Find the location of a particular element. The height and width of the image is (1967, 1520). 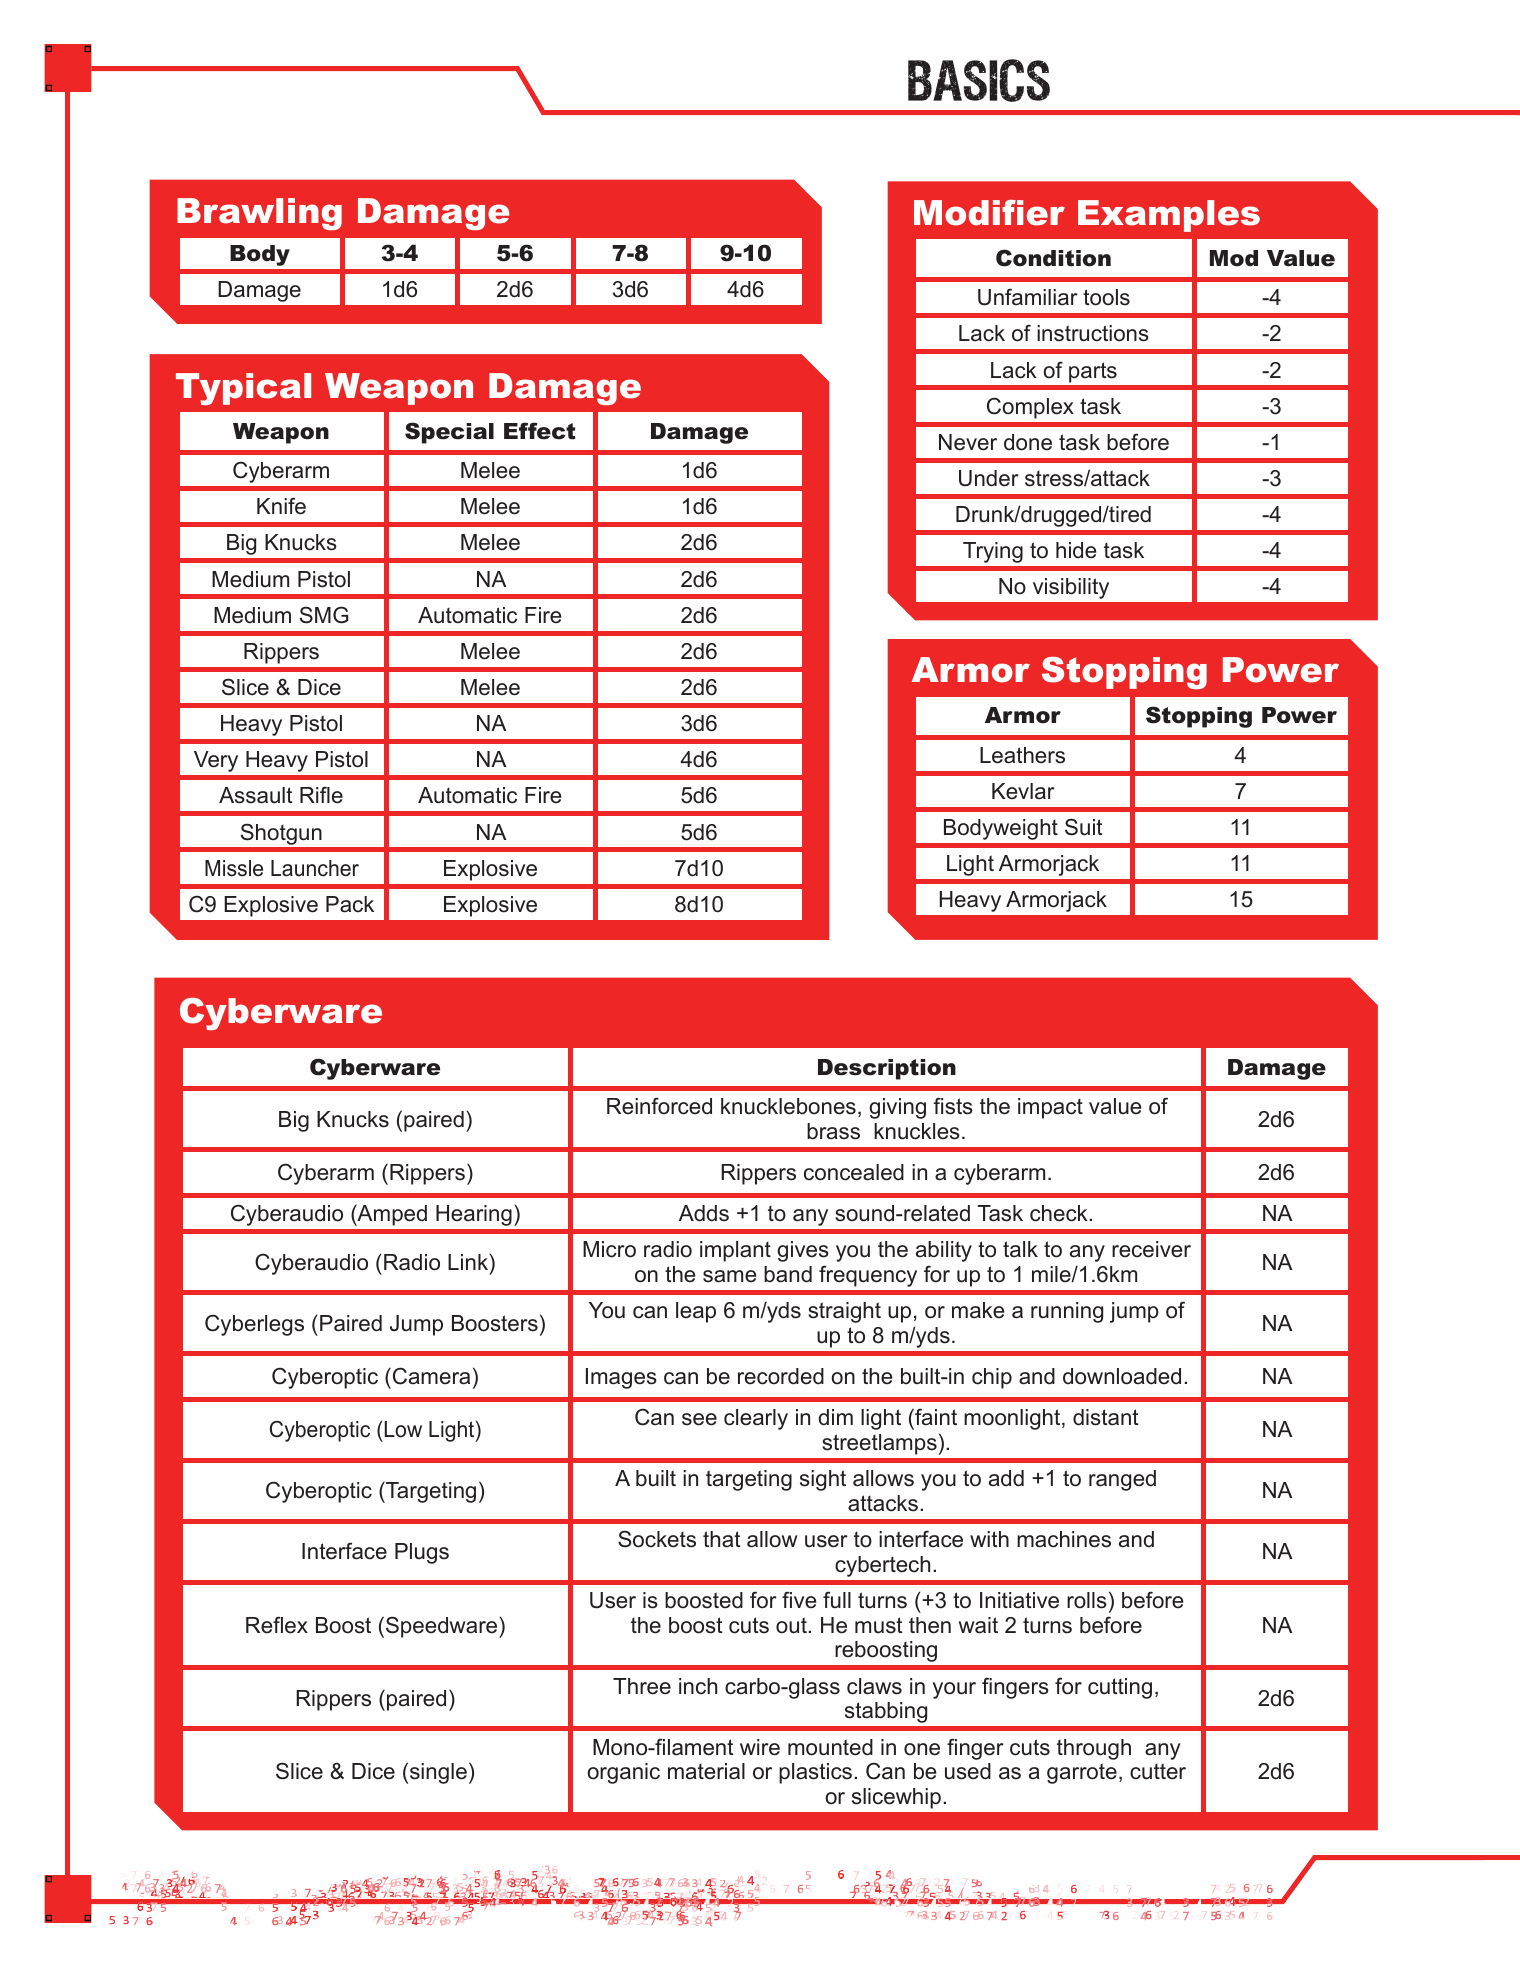

BASICS is located at coordinates (979, 80).
